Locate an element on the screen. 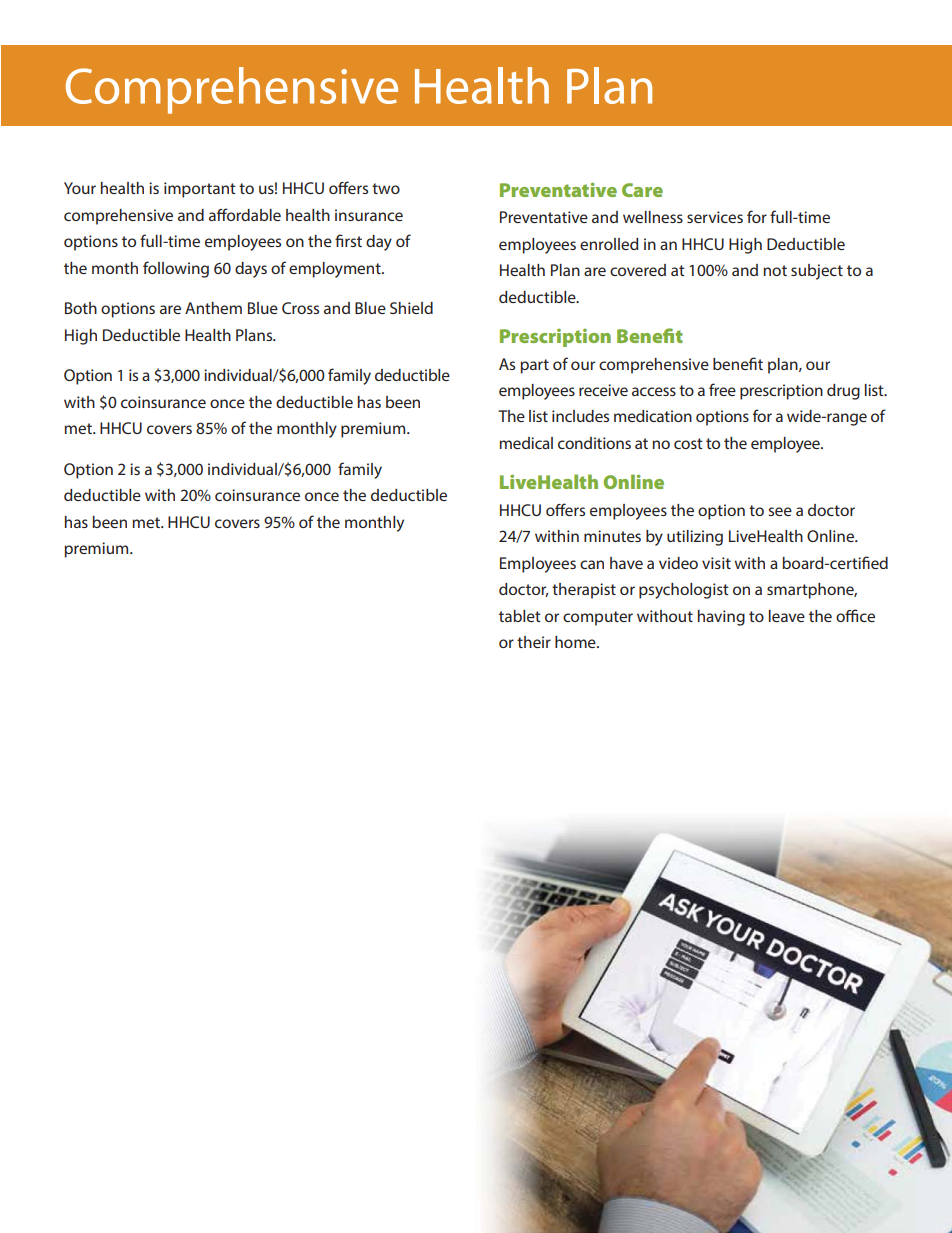 The image size is (952, 1233). medical is located at coordinates (526, 443).
